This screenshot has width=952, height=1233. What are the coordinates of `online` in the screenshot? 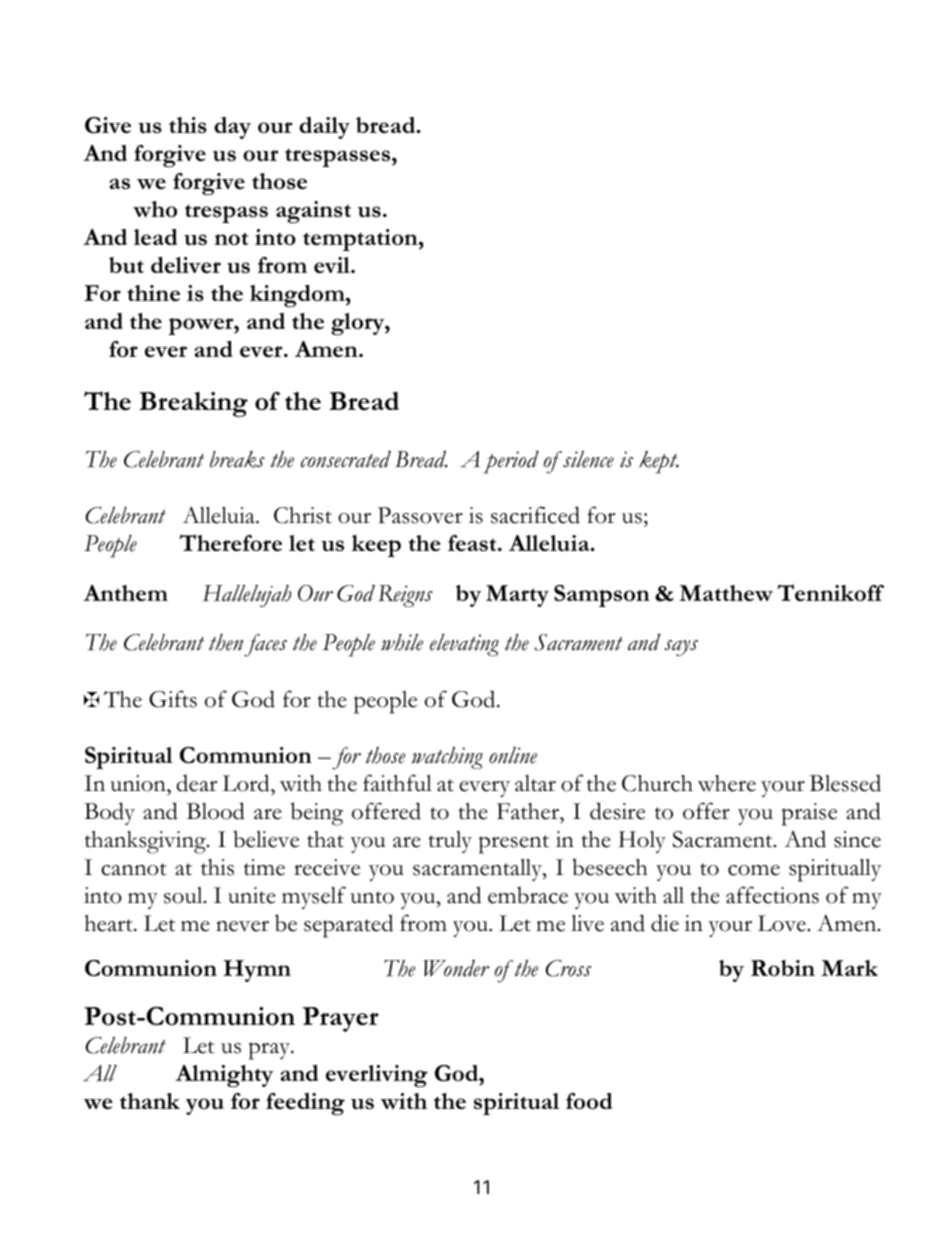 It's located at (513, 755).
